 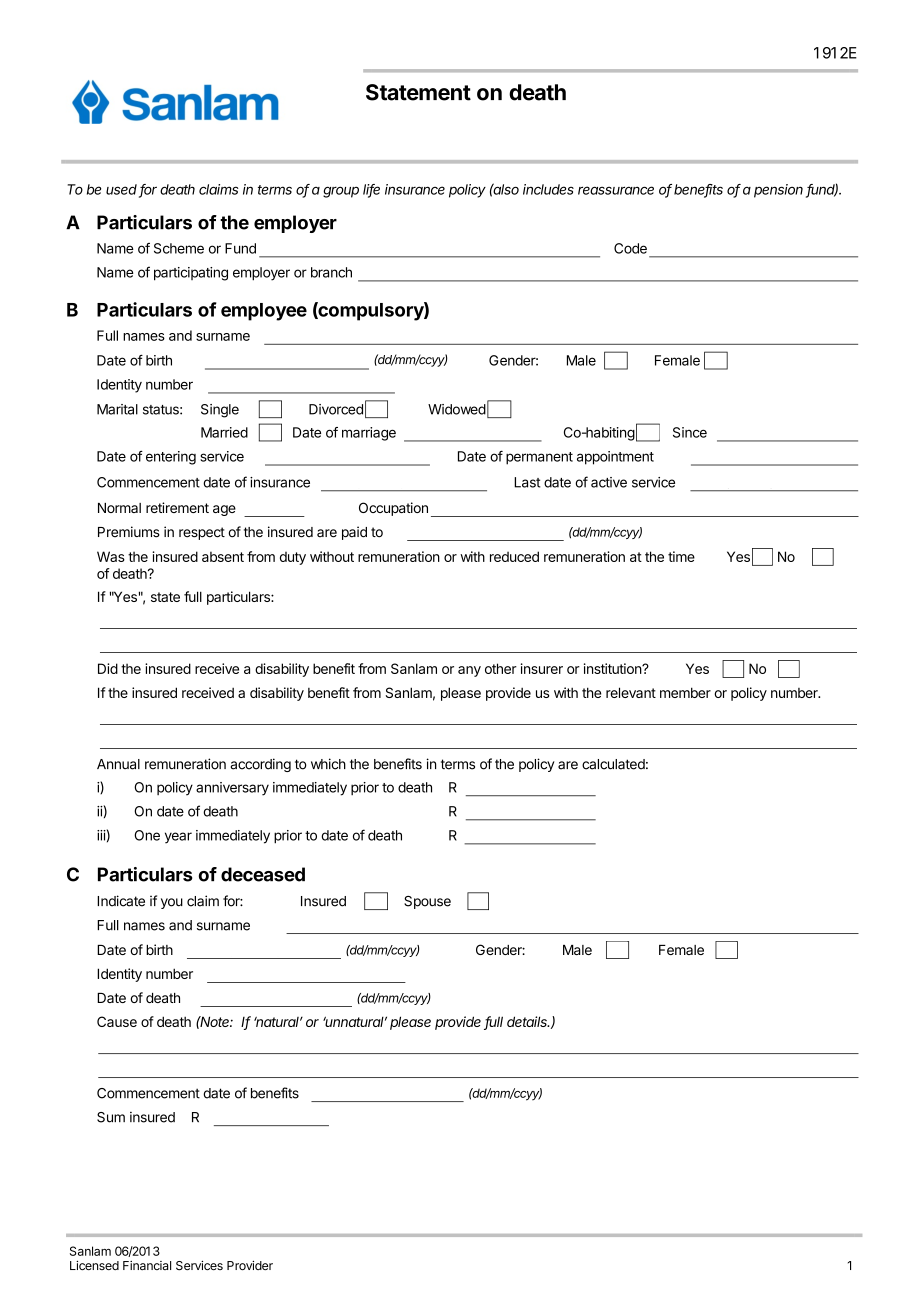 What do you see at coordinates (528, 1021) in the screenshot?
I see `details` at bounding box center [528, 1021].
